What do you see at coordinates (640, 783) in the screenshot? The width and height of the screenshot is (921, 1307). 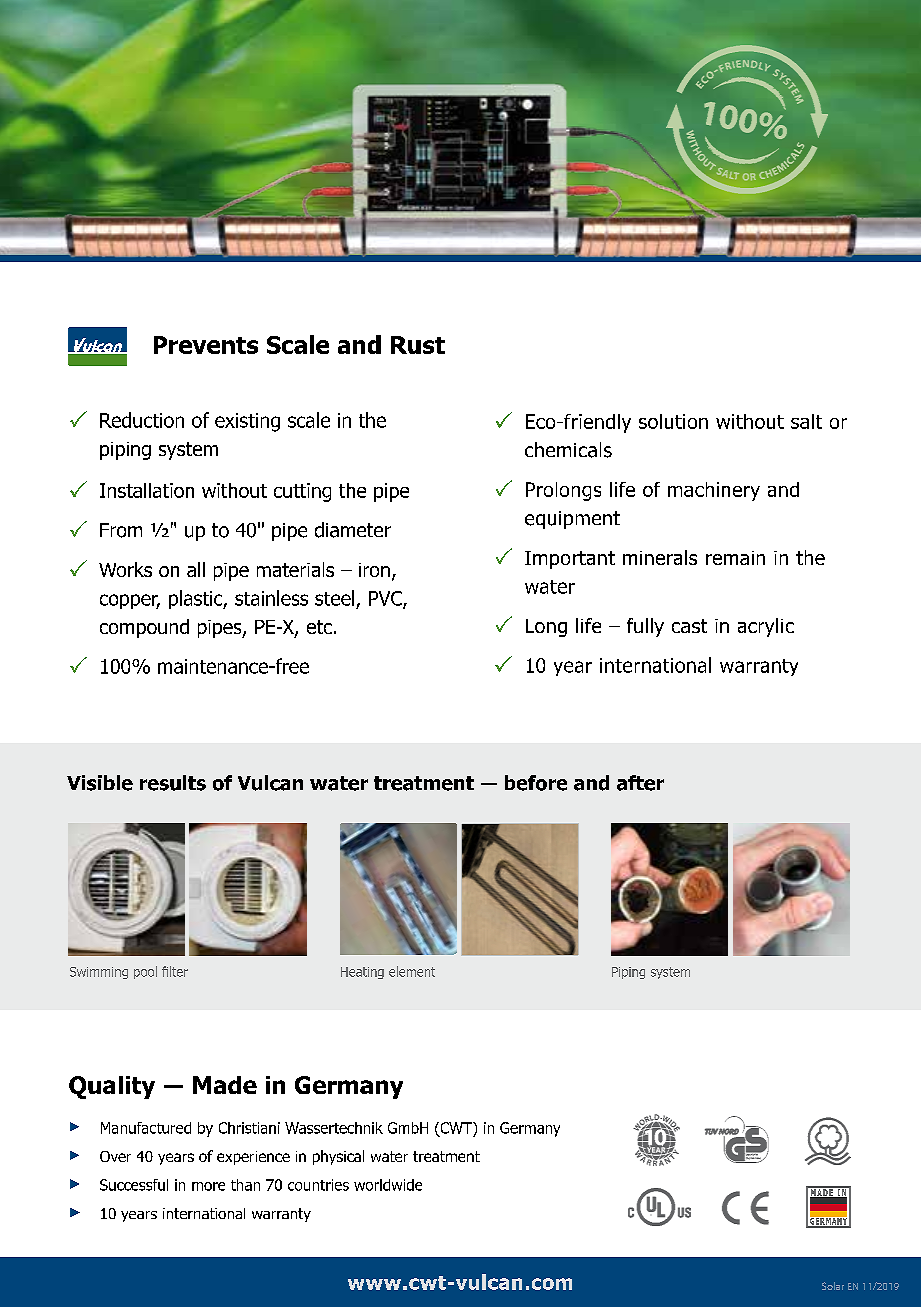 I see `after` at bounding box center [640, 783].
